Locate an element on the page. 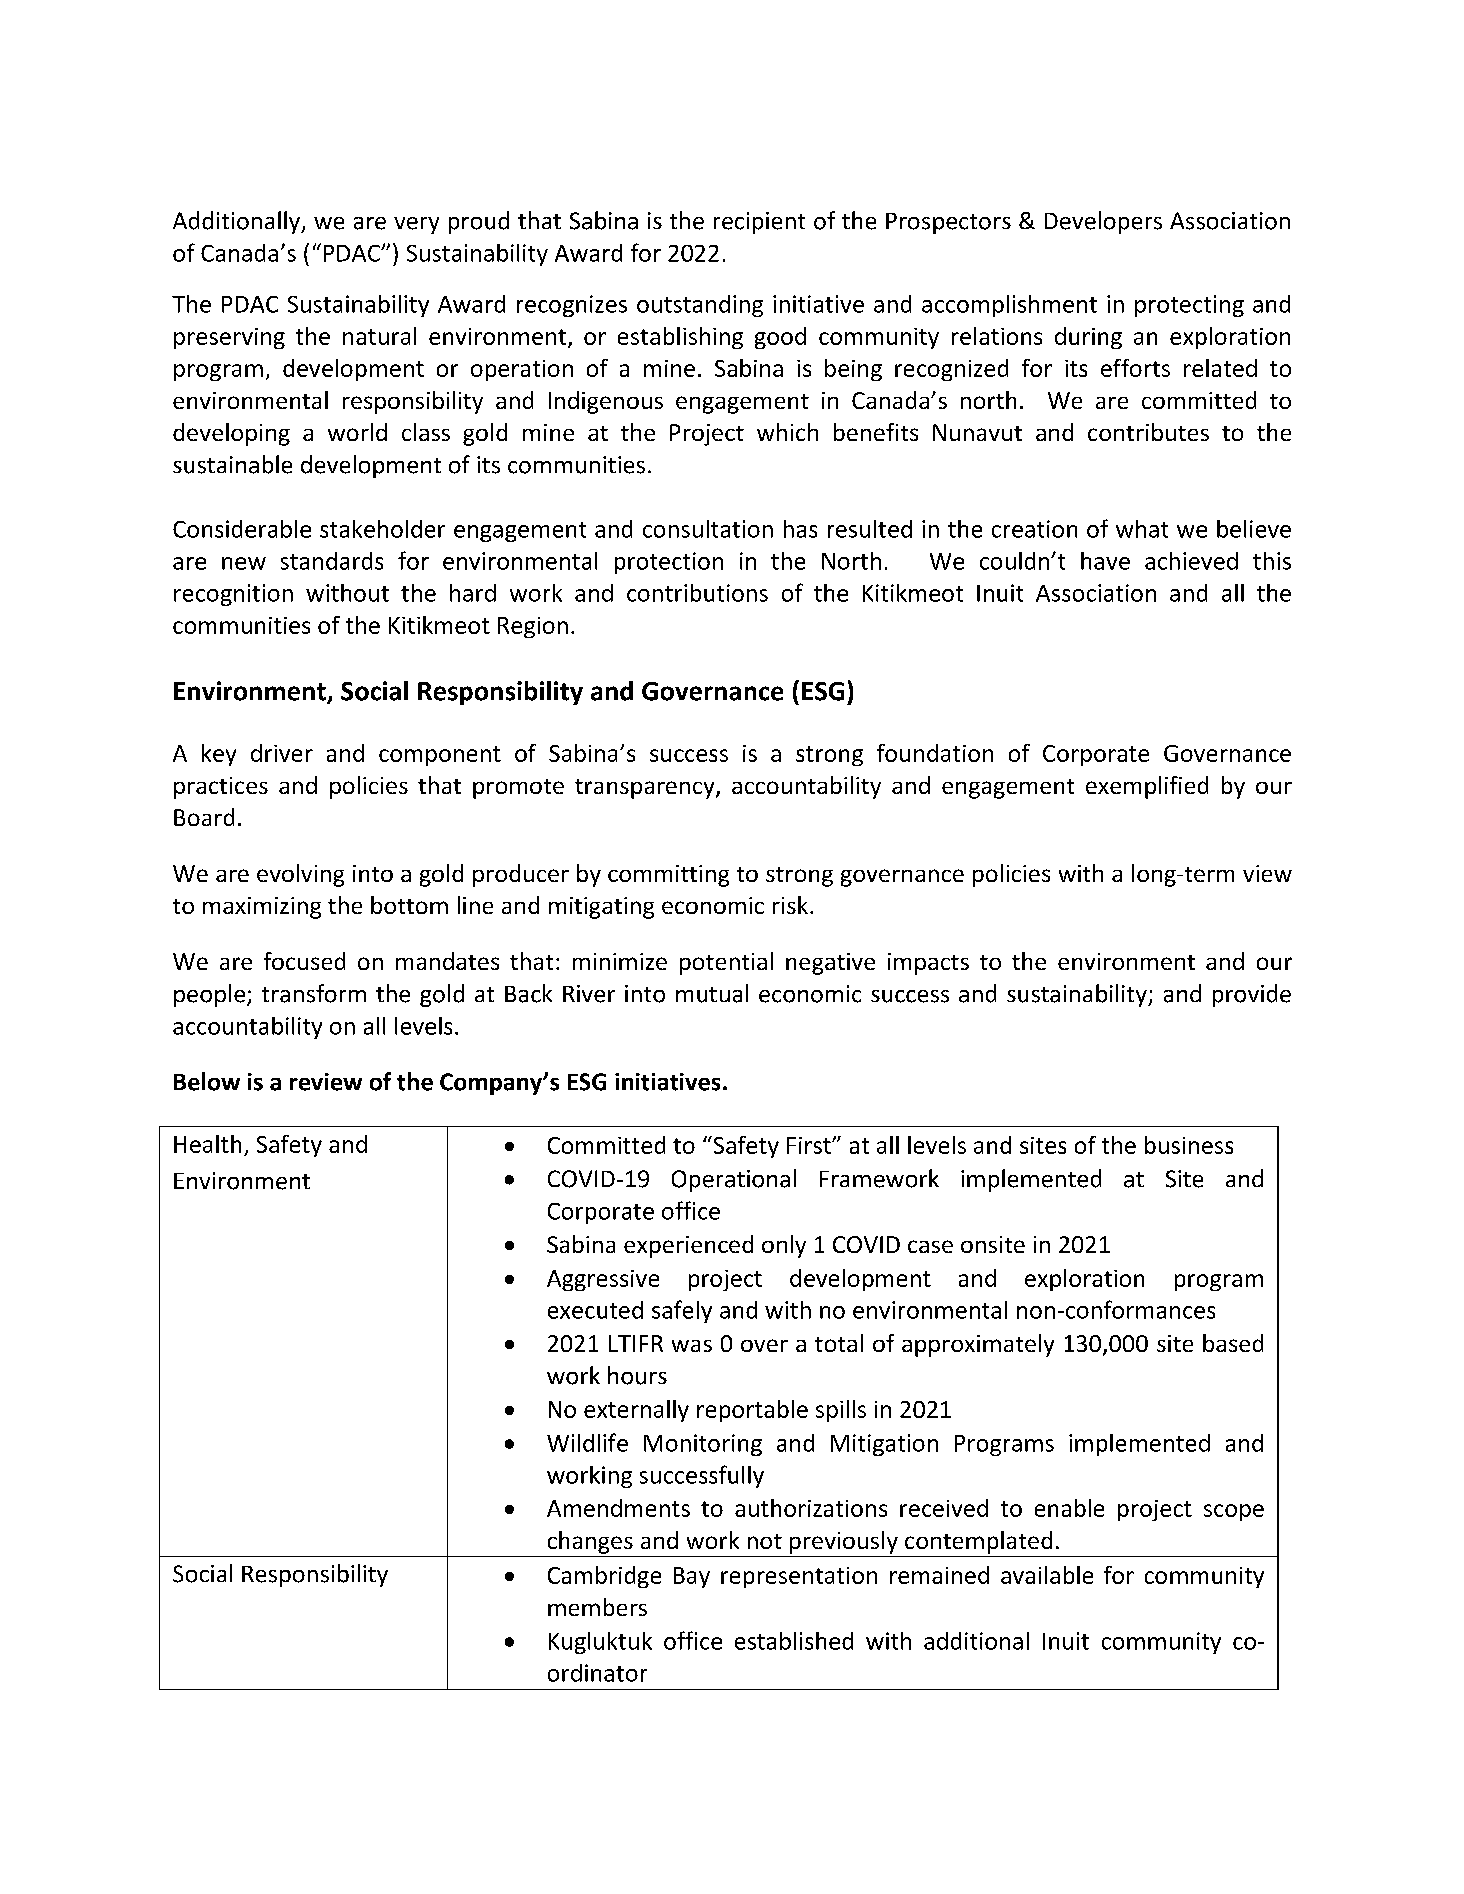 The width and height of the page is (1464, 1894). Developers is located at coordinates (1103, 222).
